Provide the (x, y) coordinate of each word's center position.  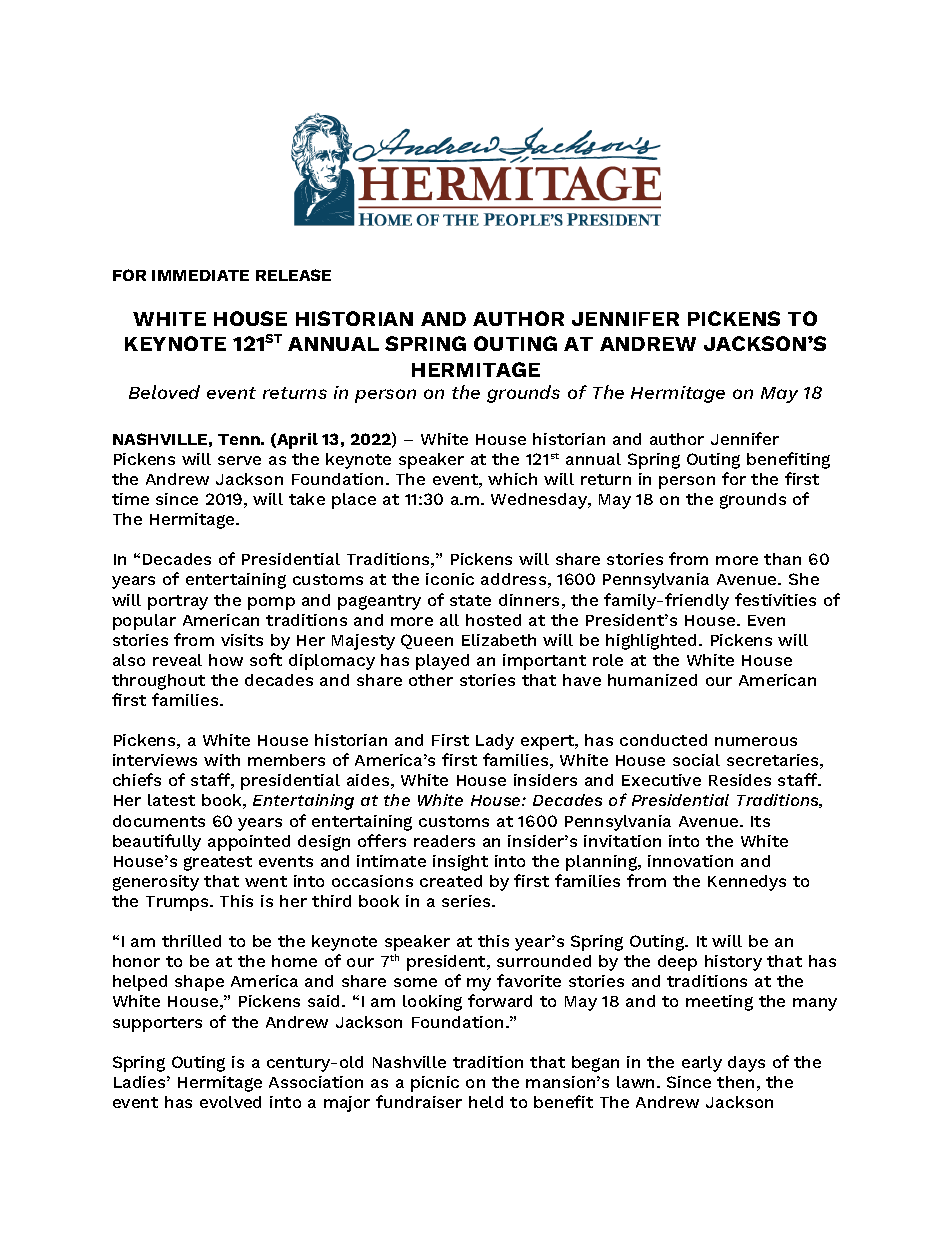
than (782, 559)
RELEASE (293, 275)
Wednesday (540, 501)
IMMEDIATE (200, 275)
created (451, 881)
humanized (652, 680)
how (226, 660)
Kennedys (747, 883)
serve (239, 460)
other (431, 680)
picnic (435, 1084)
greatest (218, 863)
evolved (230, 1102)
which (512, 479)
